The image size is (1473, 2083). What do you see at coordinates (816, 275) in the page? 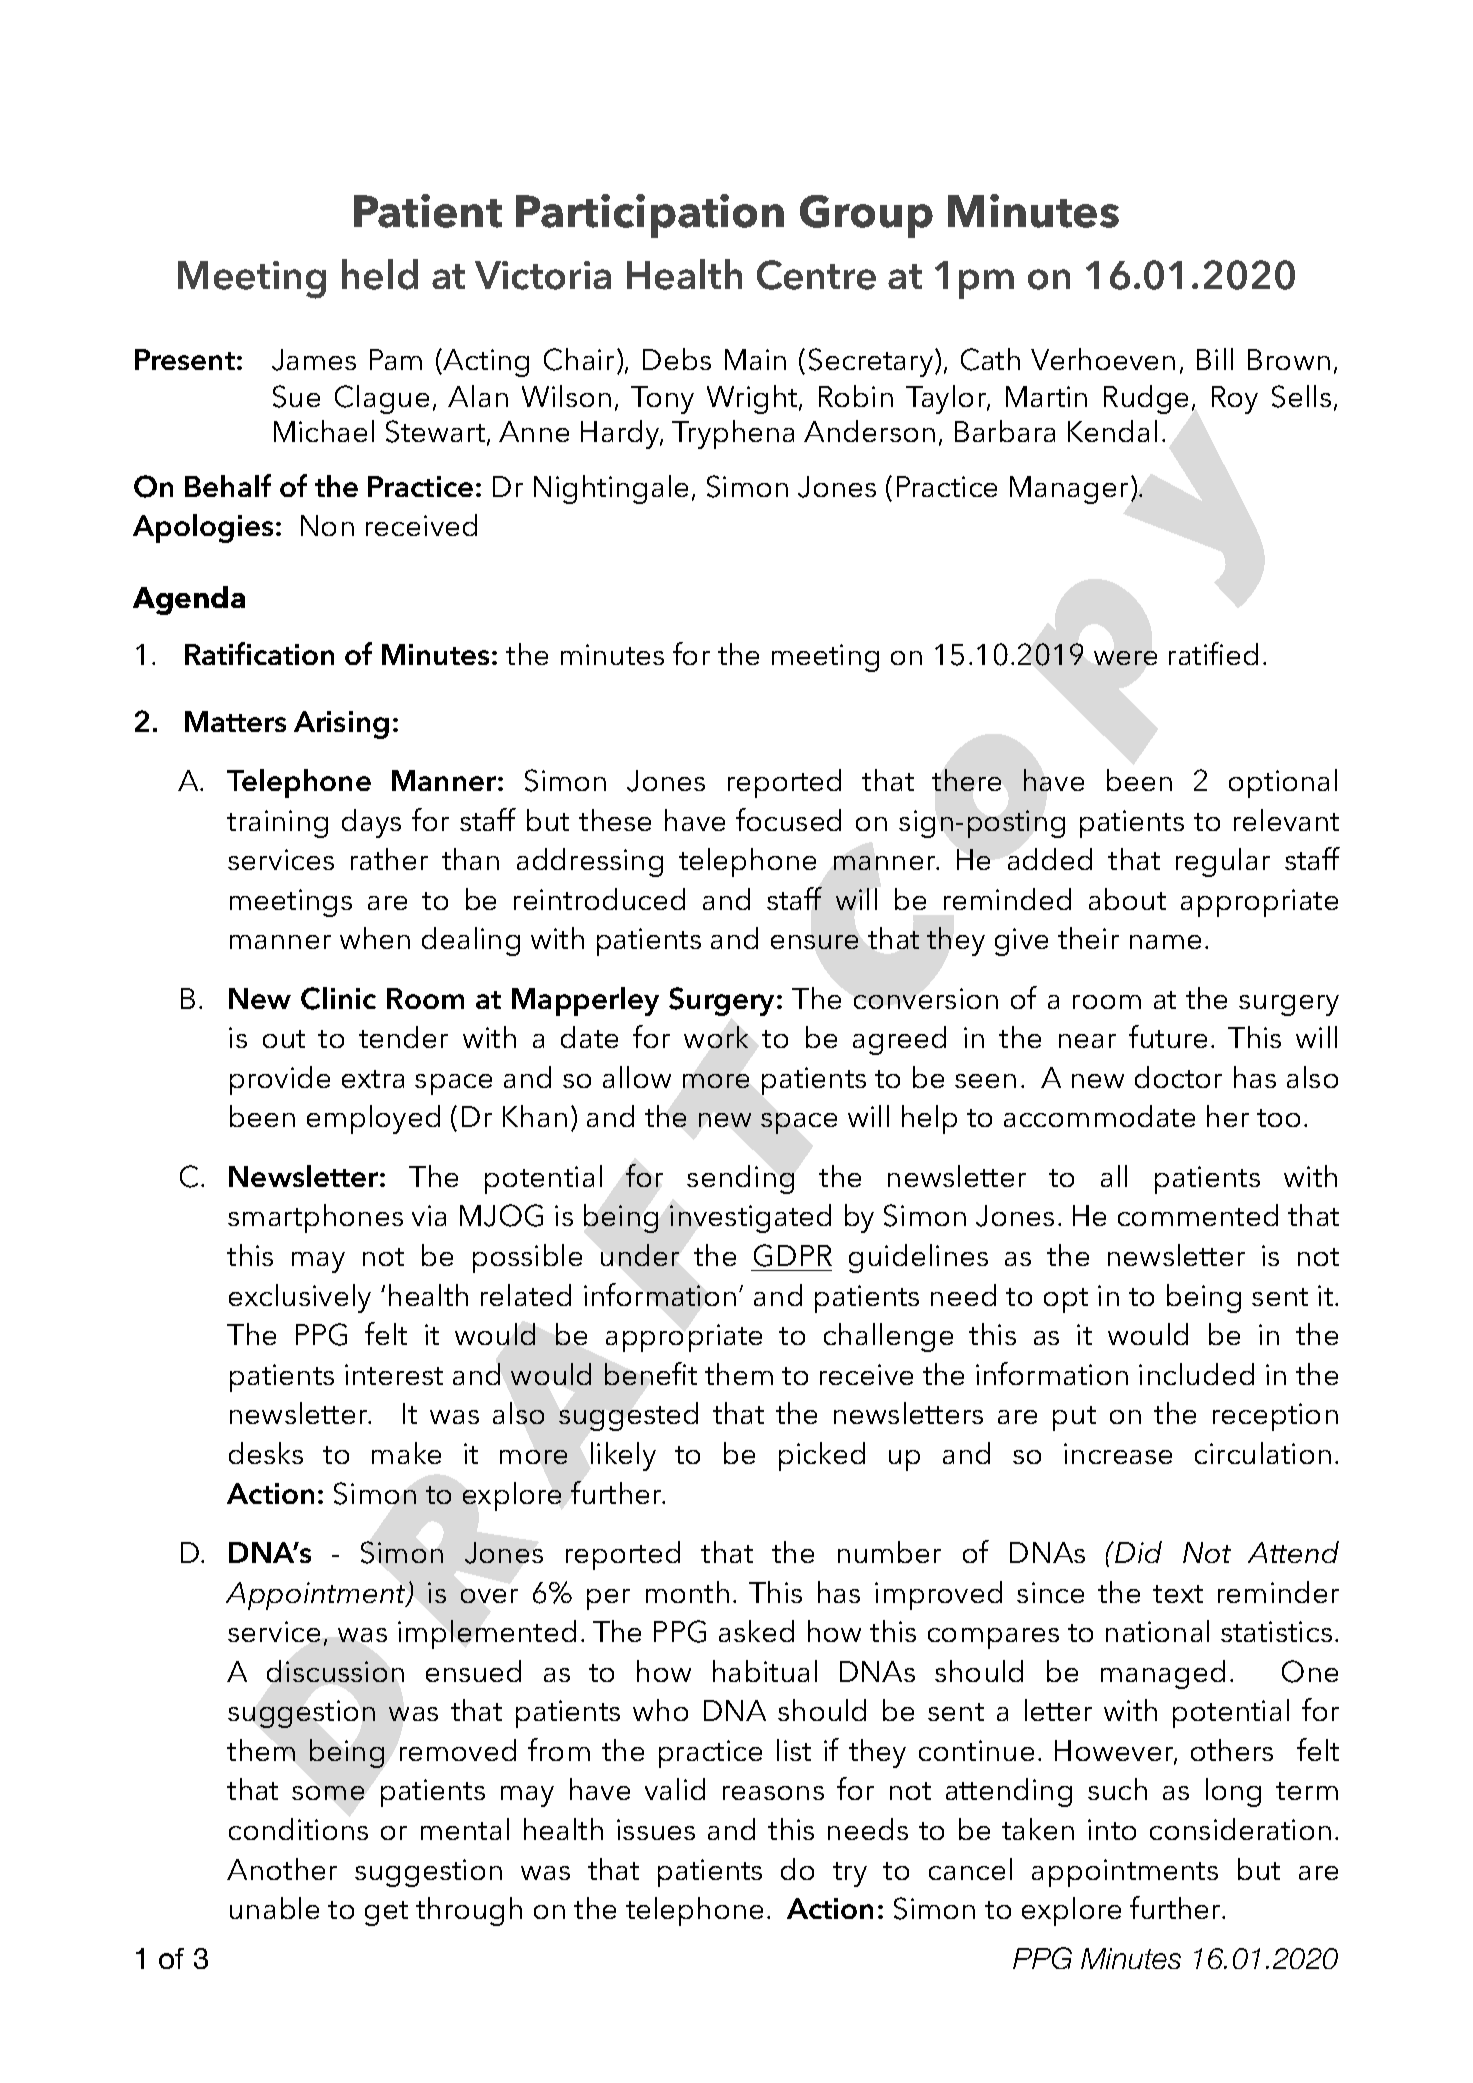
I see `Centre` at bounding box center [816, 275].
